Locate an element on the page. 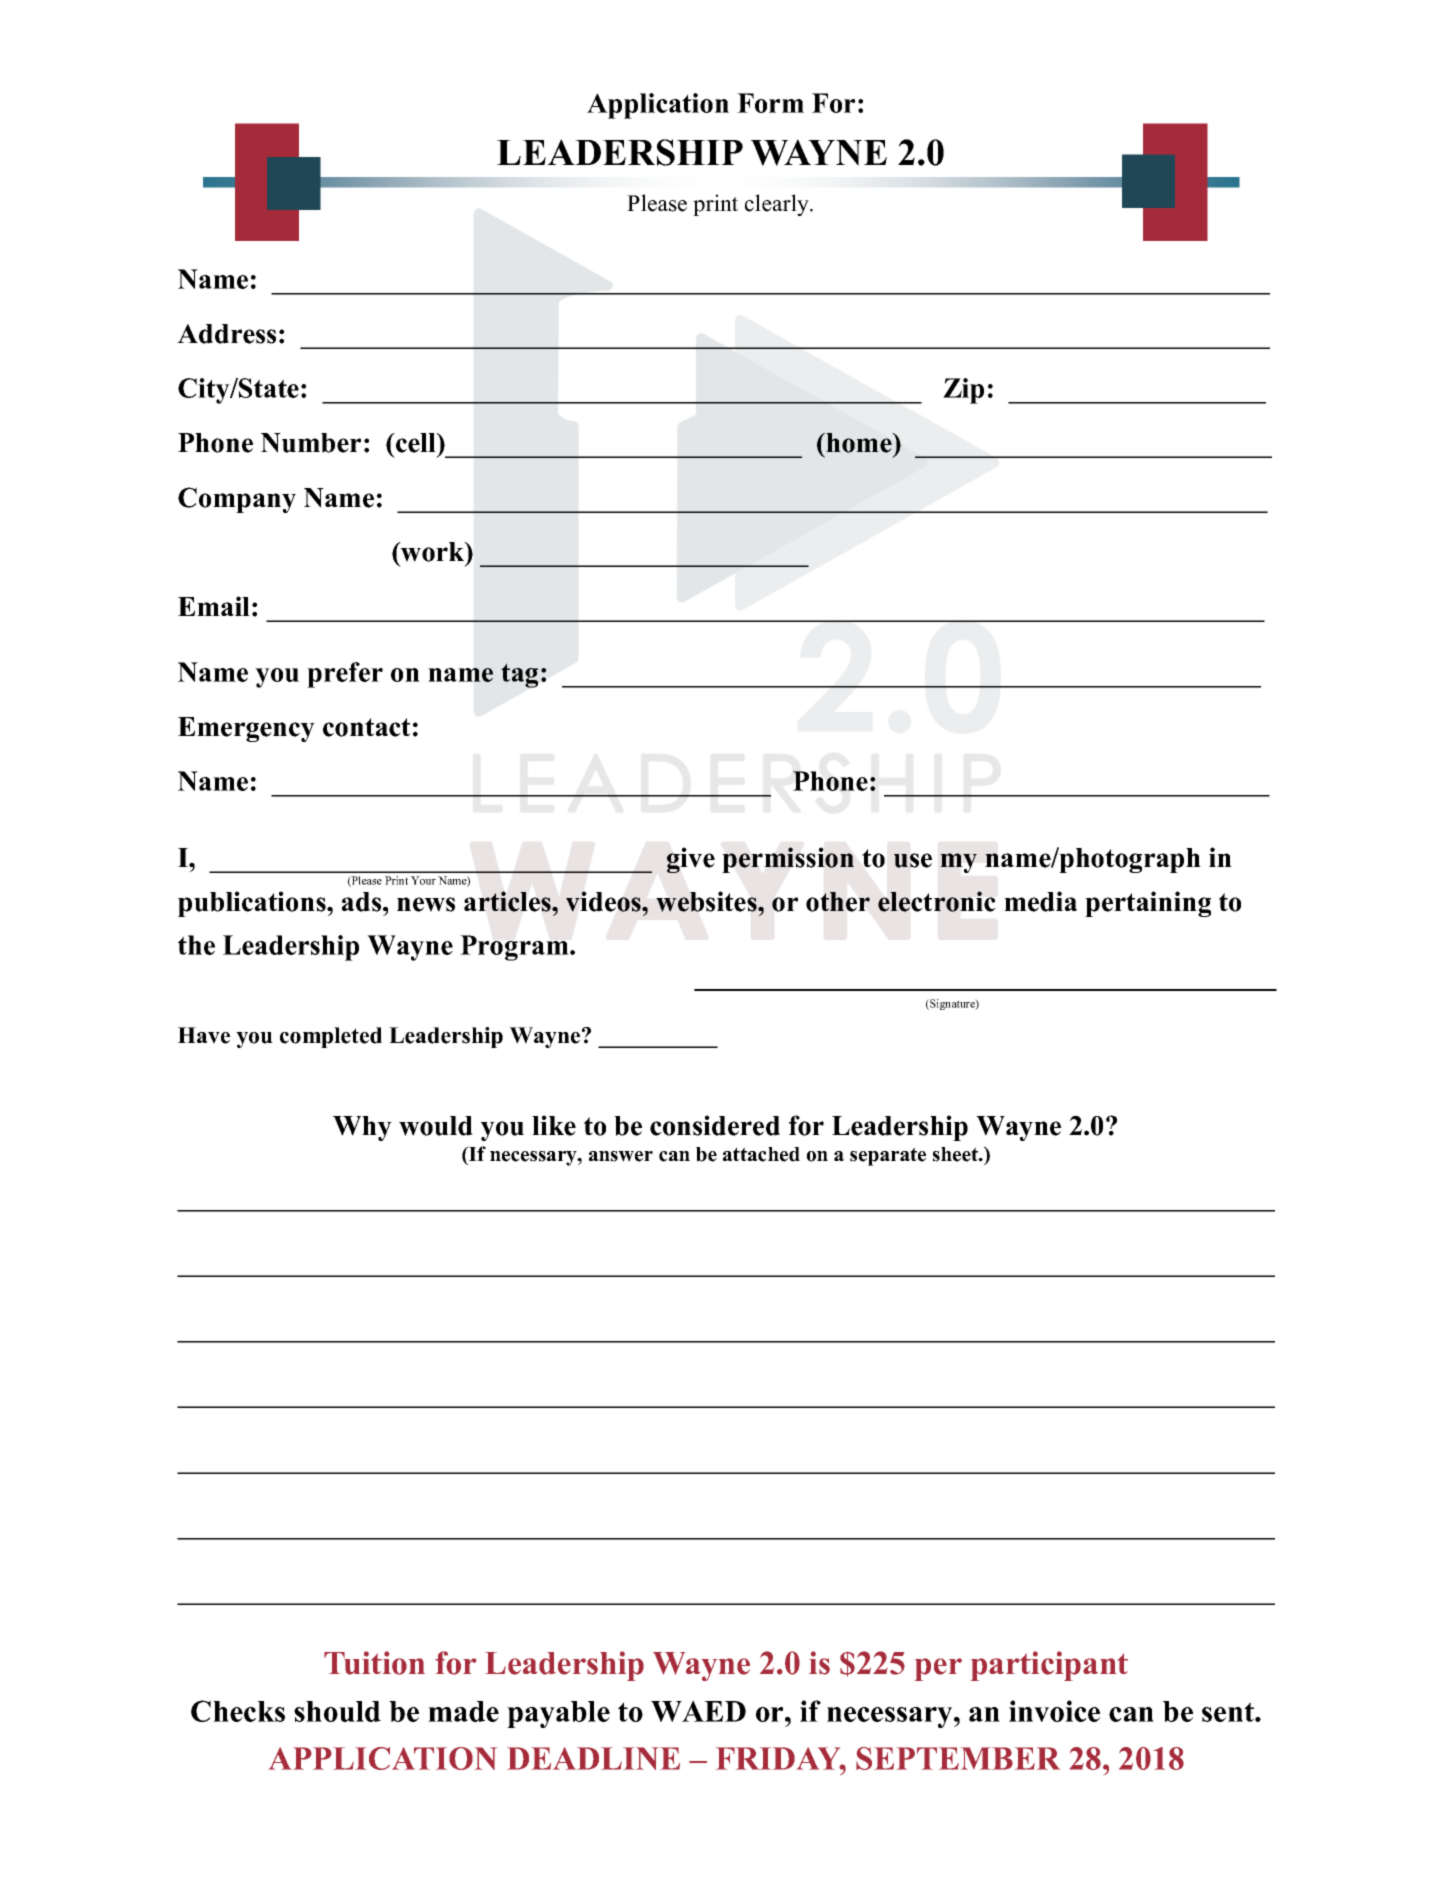 The image size is (1453, 1880). use is located at coordinates (913, 860).
